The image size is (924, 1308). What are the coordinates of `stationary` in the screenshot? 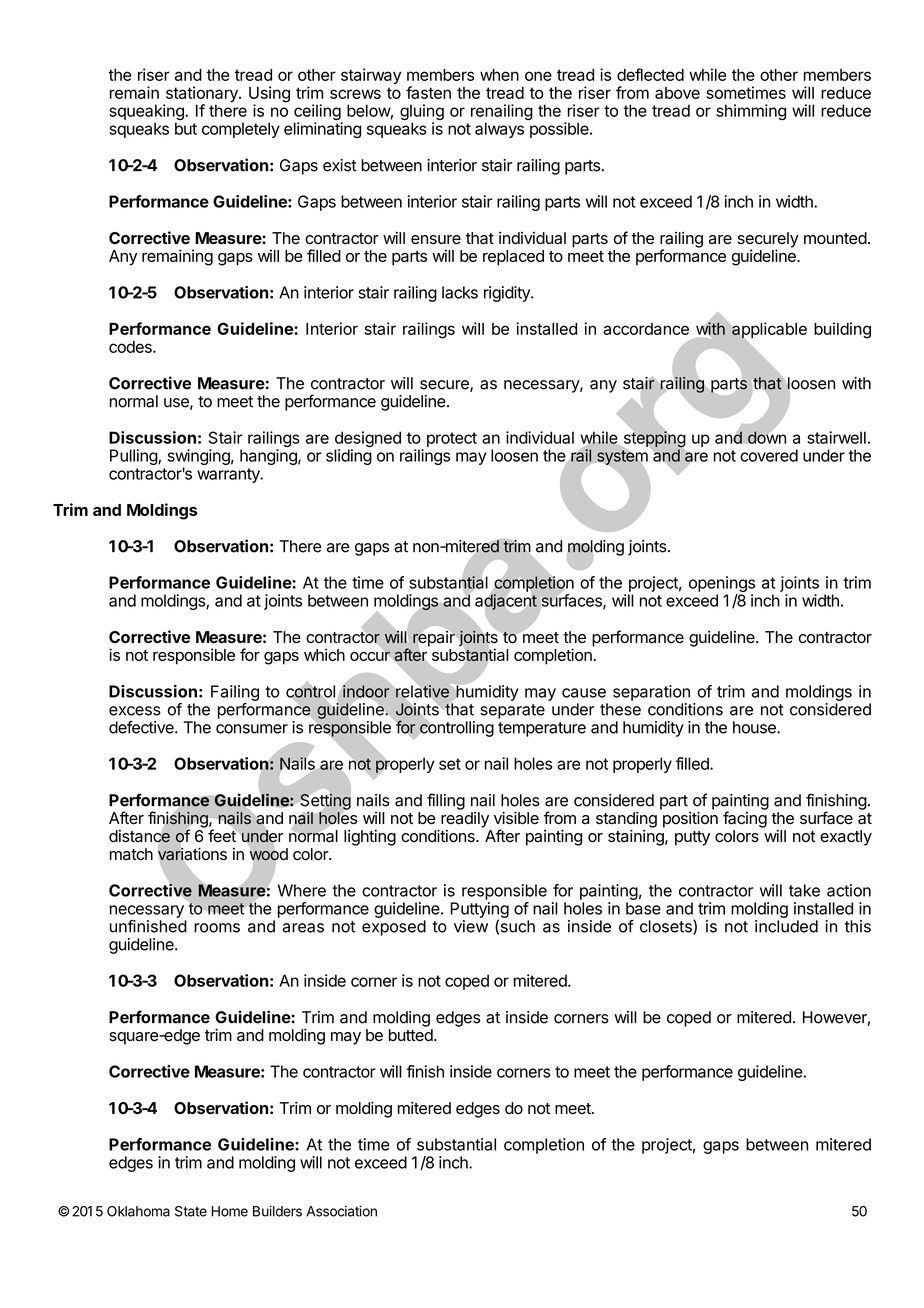 It's located at (201, 95).
